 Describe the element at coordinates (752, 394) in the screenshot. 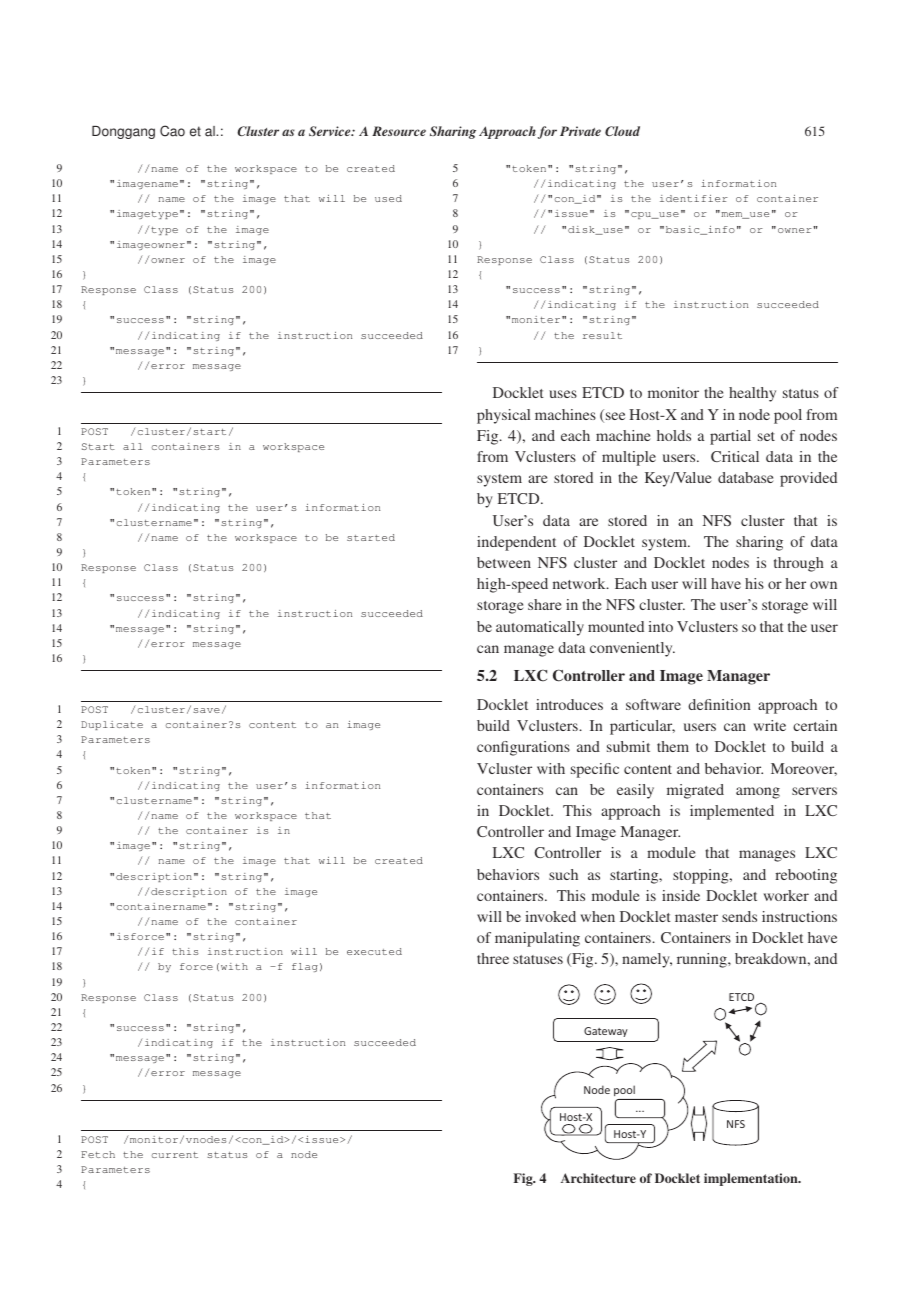

I see `healthy` at that location.
